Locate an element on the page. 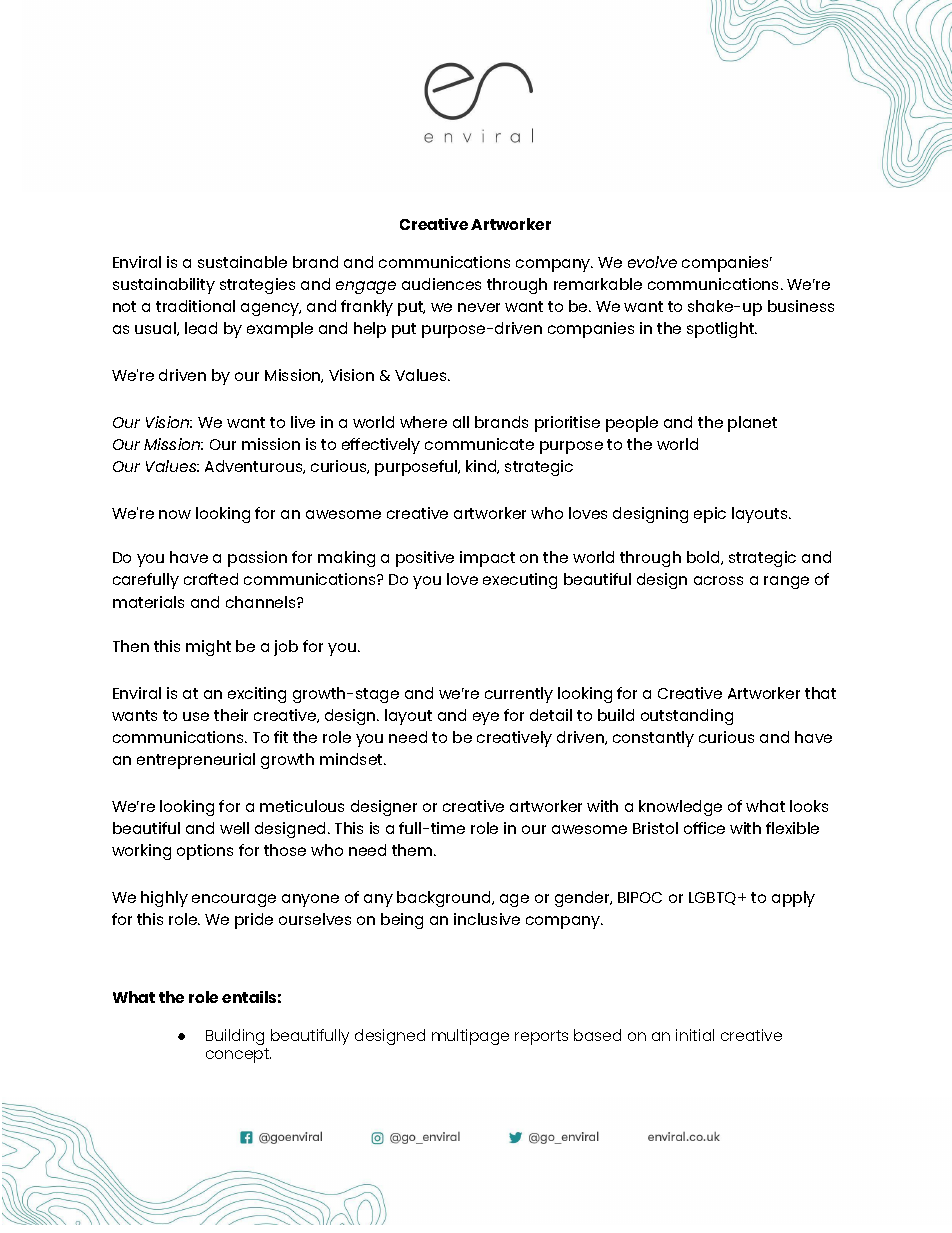 The height and width of the document is (1233, 952). audiences is located at coordinates (441, 284).
